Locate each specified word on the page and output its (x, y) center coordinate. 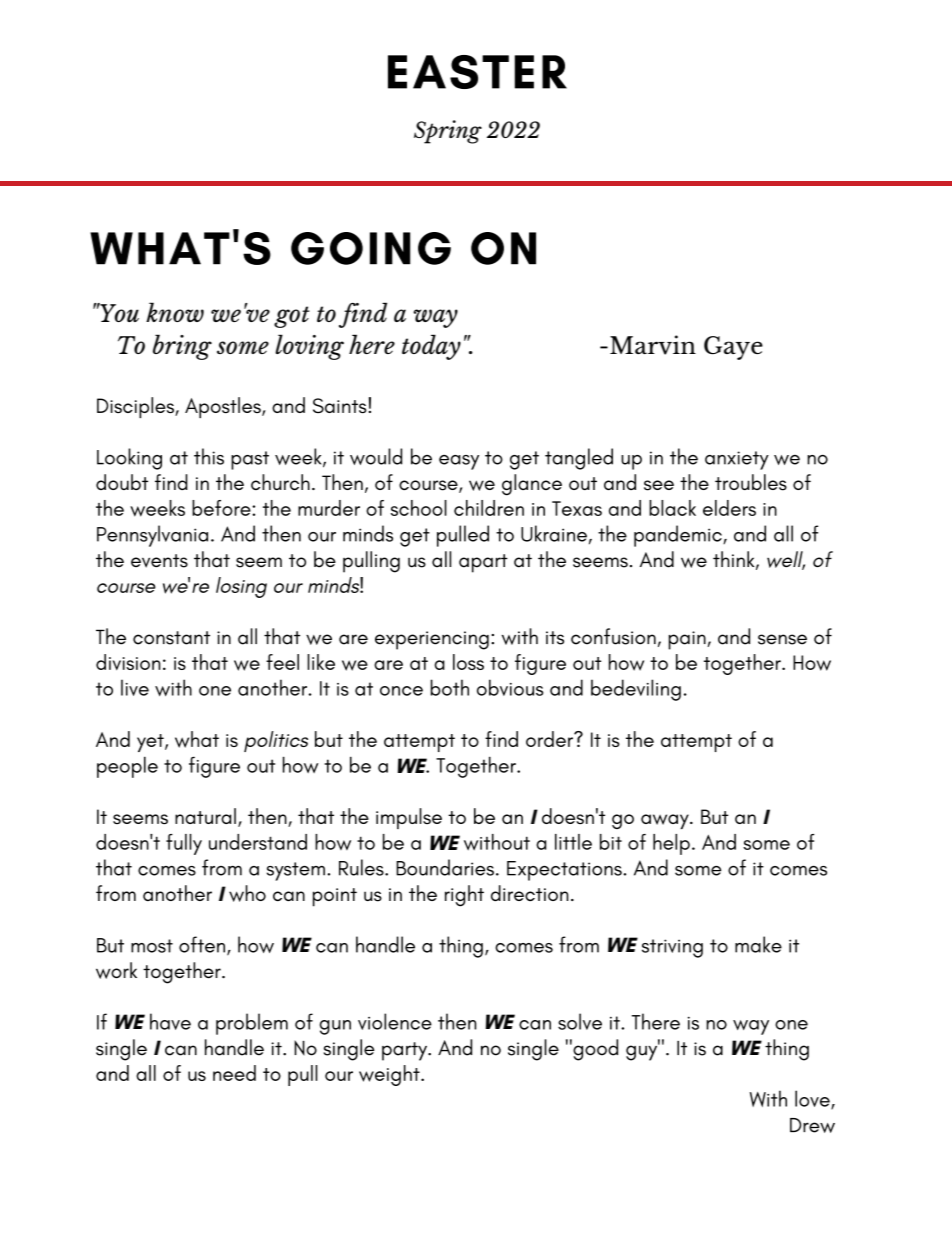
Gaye (733, 348)
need (234, 1073)
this (209, 456)
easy (459, 462)
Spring (448, 132)
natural (205, 816)
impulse (409, 818)
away (666, 821)
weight (390, 1075)
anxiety (737, 460)
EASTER (477, 72)
